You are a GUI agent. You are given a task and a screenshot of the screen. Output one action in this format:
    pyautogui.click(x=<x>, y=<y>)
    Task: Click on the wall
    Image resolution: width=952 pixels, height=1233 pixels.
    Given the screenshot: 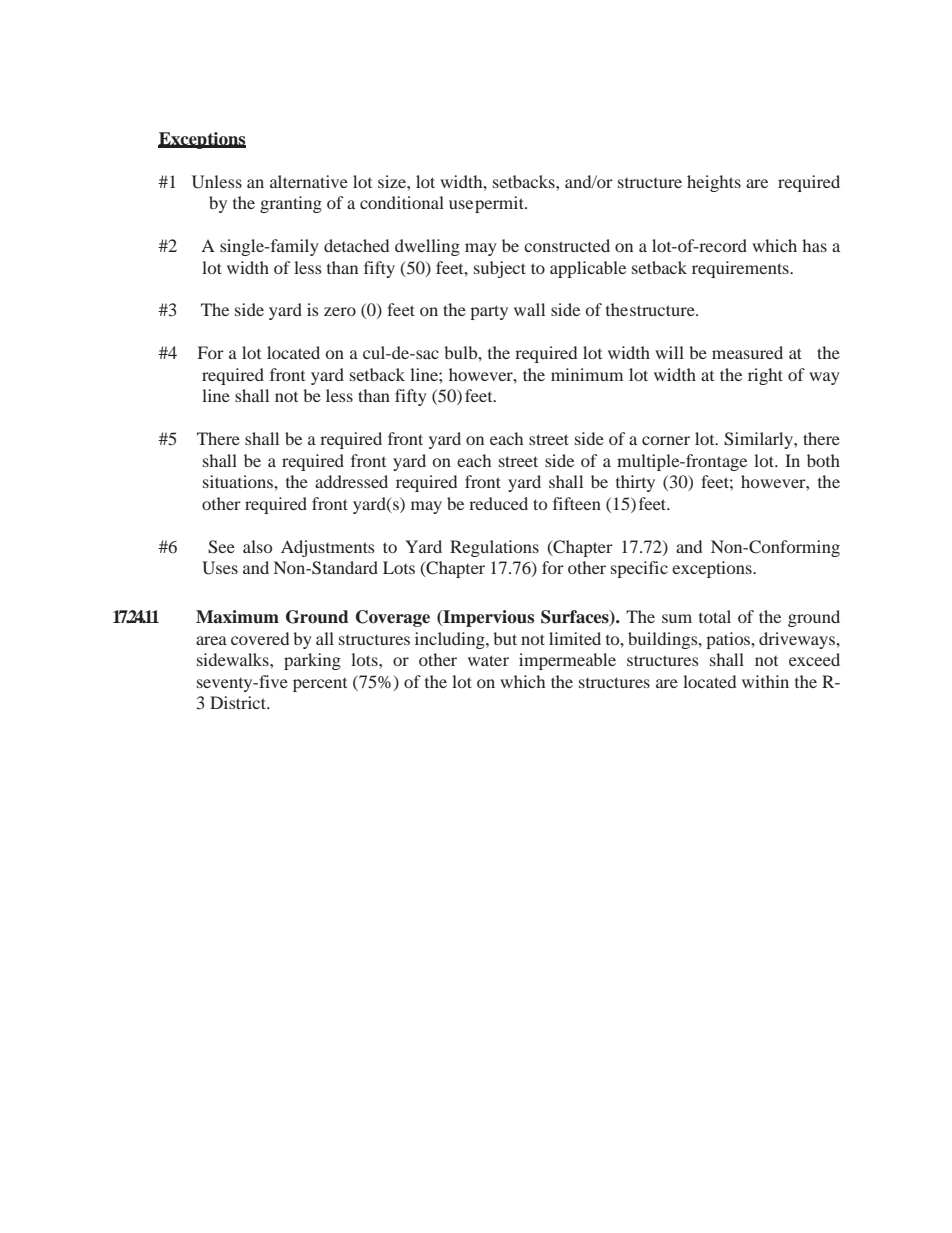 What is the action you would take?
    pyautogui.click(x=529, y=309)
